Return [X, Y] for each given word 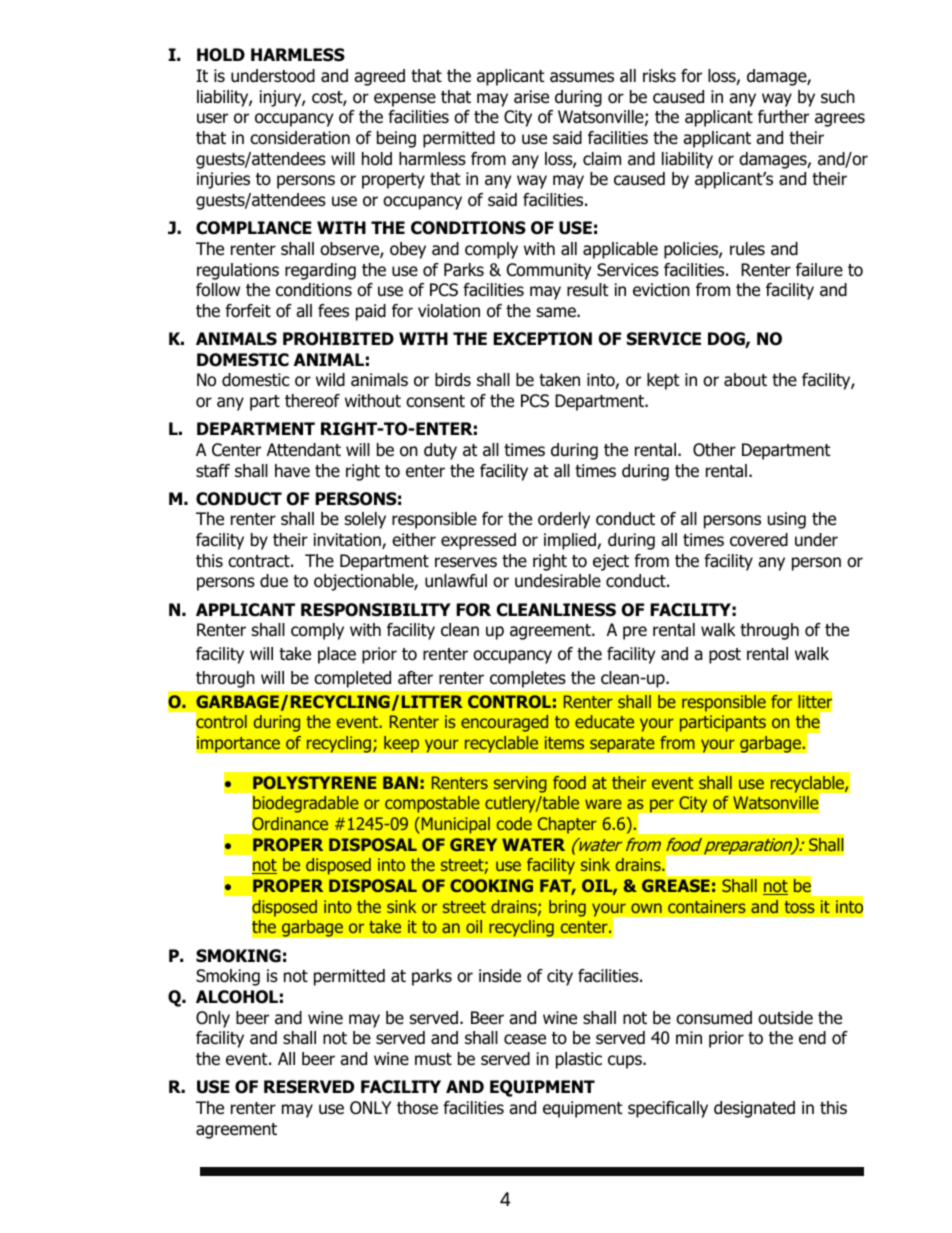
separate [622, 744]
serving [520, 784]
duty [440, 451]
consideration [300, 138]
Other [714, 450]
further [783, 117]
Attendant [304, 450]
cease [525, 1039]
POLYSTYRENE [314, 782]
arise [531, 97]
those [417, 1108]
